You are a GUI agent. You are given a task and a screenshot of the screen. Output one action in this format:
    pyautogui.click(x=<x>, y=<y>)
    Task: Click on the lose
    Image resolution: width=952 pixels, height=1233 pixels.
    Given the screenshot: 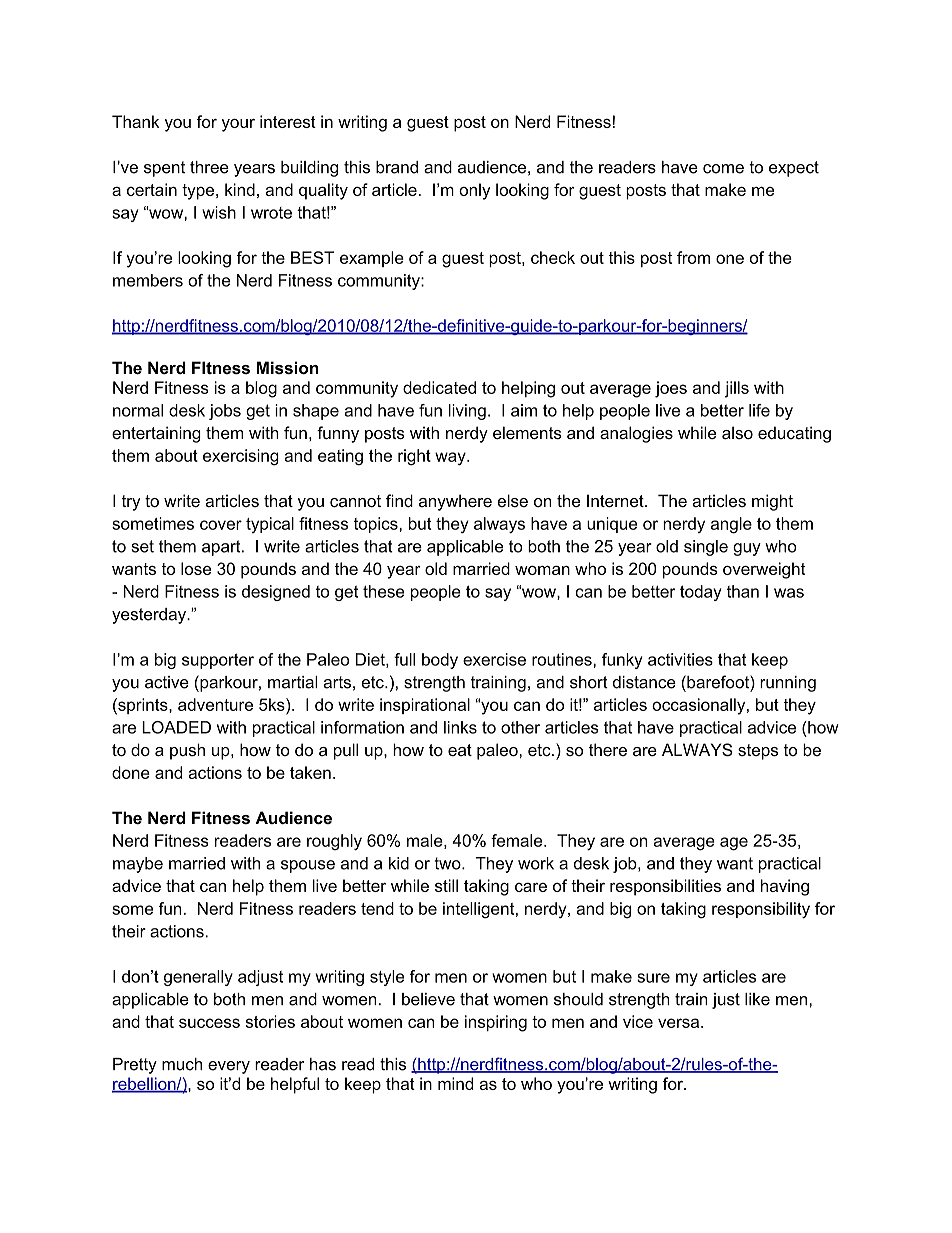 What is the action you would take?
    pyautogui.click(x=196, y=568)
